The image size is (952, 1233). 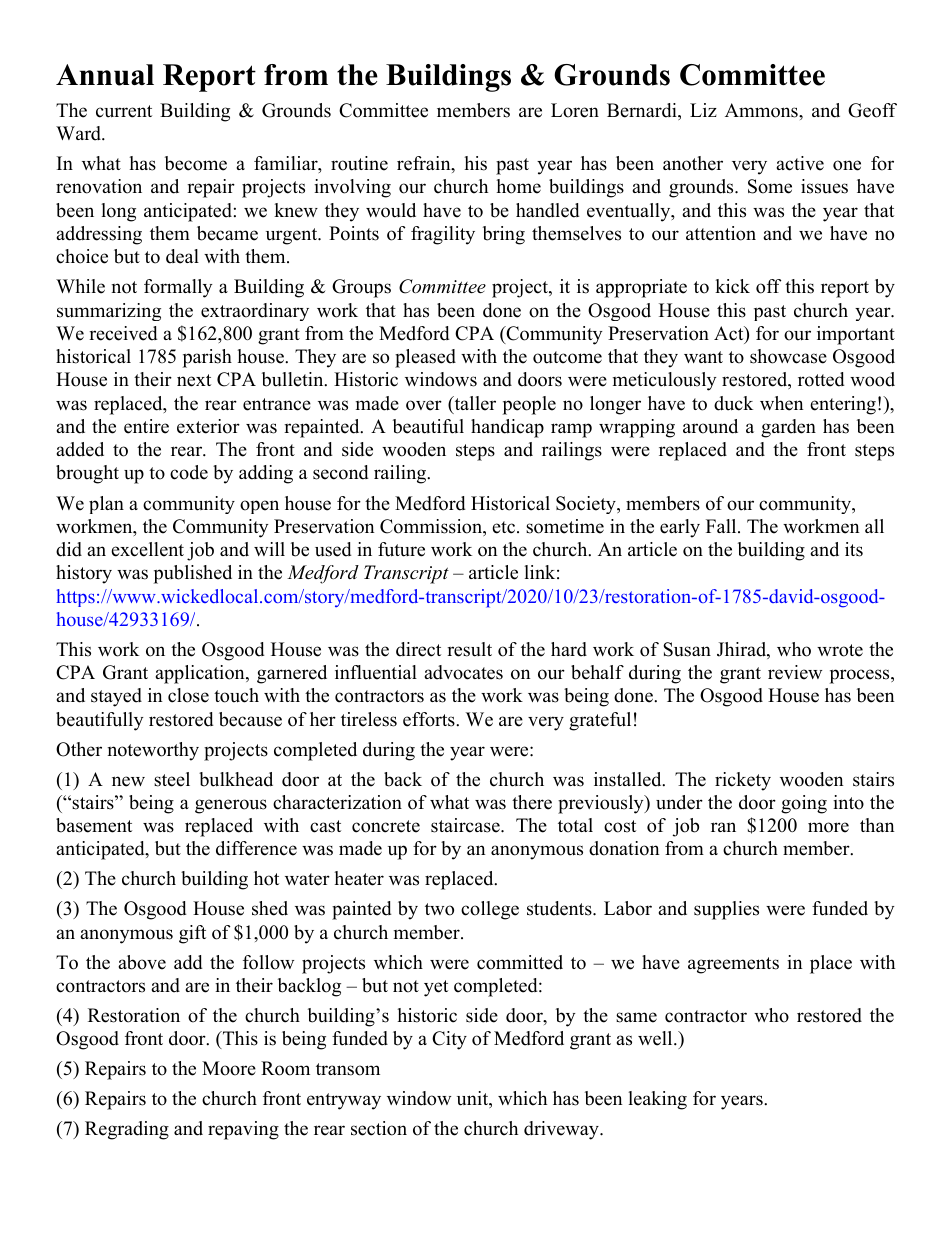 What do you see at coordinates (507, 428) in the screenshot?
I see `handicap` at bounding box center [507, 428].
